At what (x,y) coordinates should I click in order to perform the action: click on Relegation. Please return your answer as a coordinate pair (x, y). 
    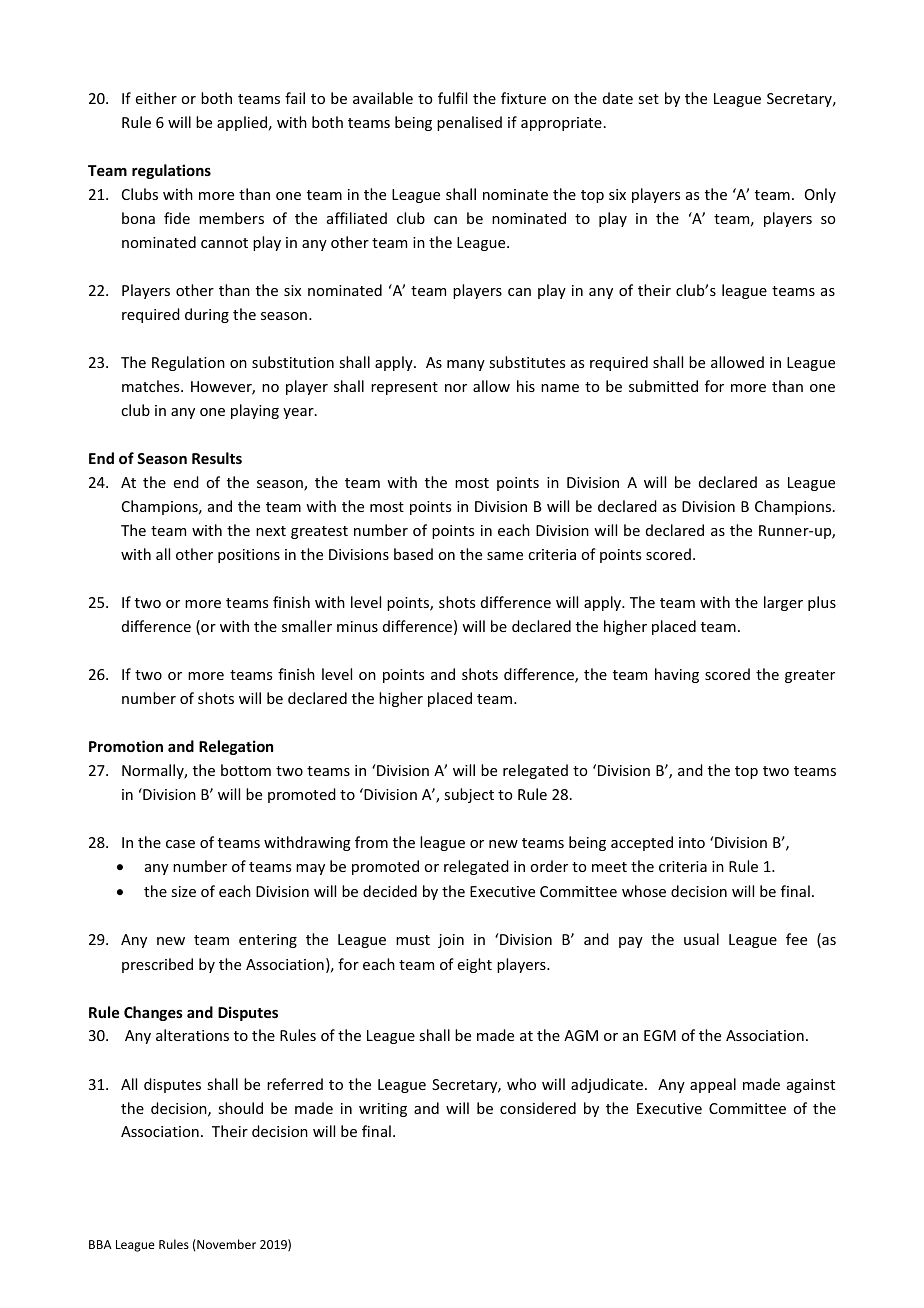
    Looking at the image, I should click on (236, 747).
